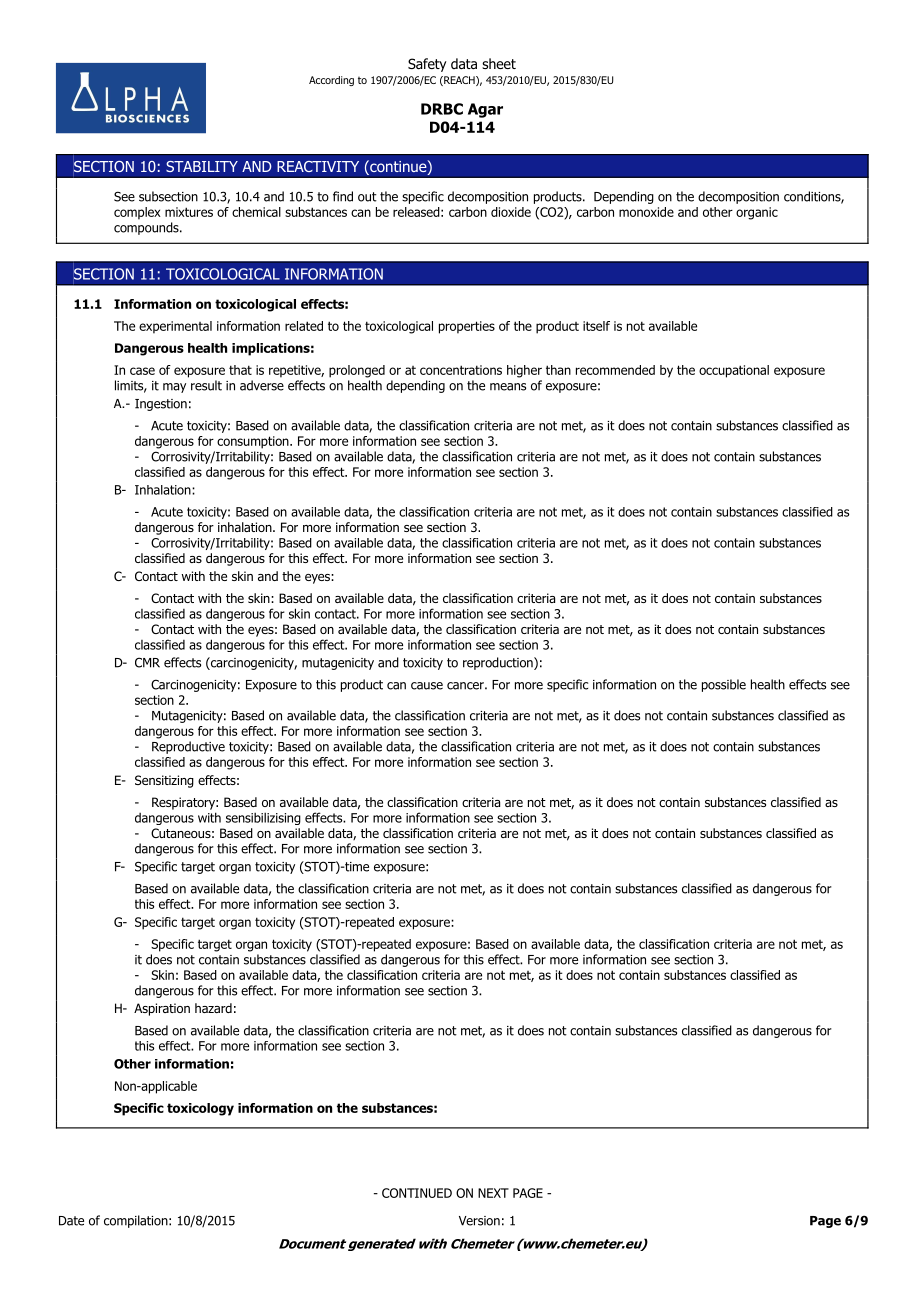 This screenshot has height=1307, width=924. What do you see at coordinates (202, 166) in the screenshot?
I see `STABILITY` at bounding box center [202, 166].
